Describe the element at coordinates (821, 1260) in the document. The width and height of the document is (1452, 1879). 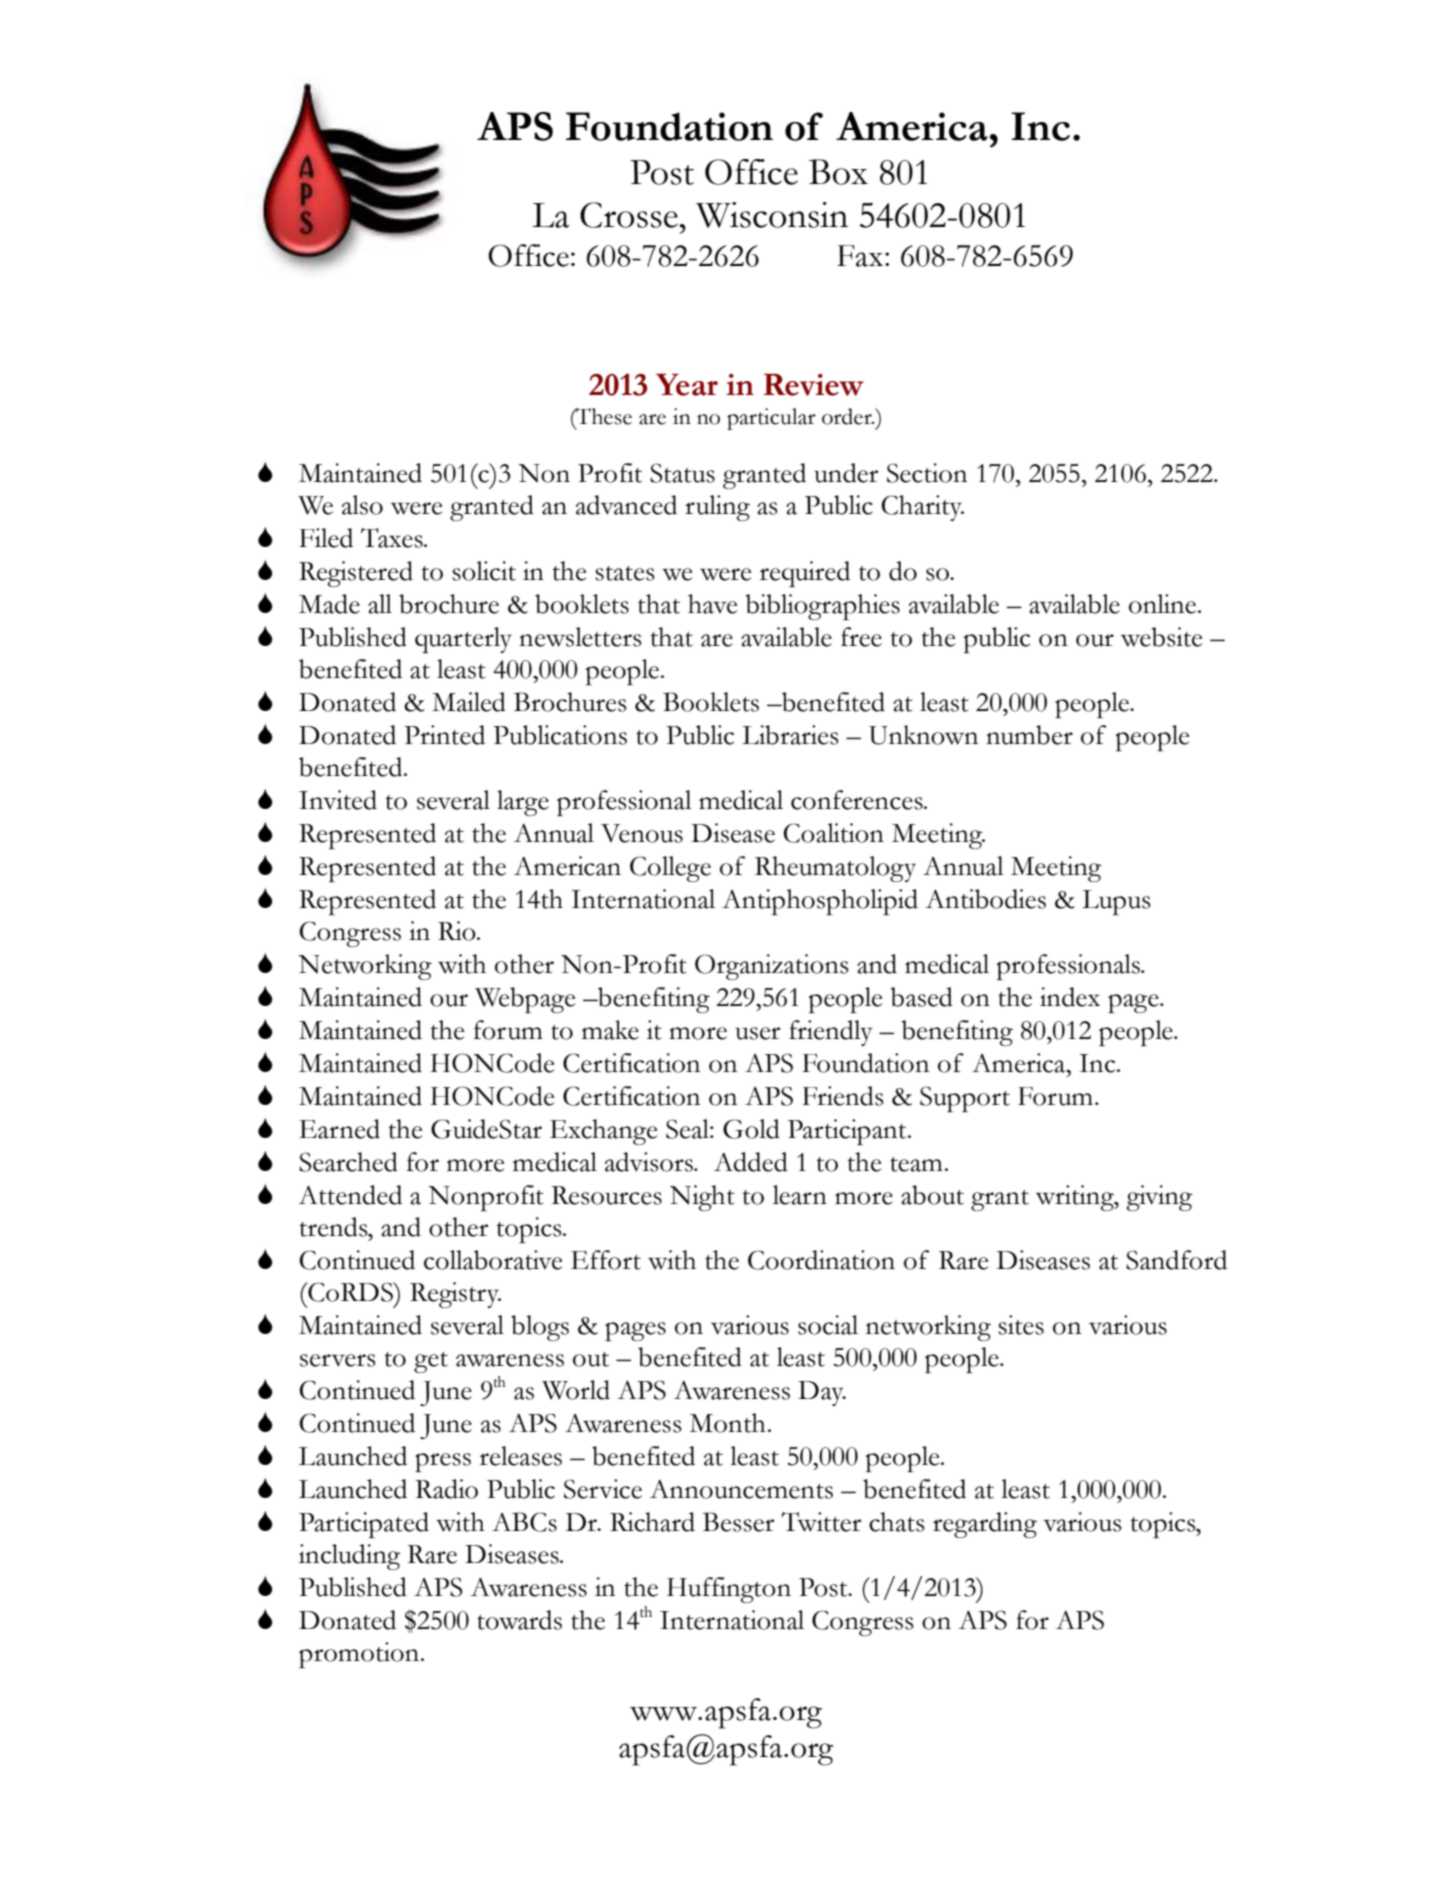
I see `Coordination` at that location.
